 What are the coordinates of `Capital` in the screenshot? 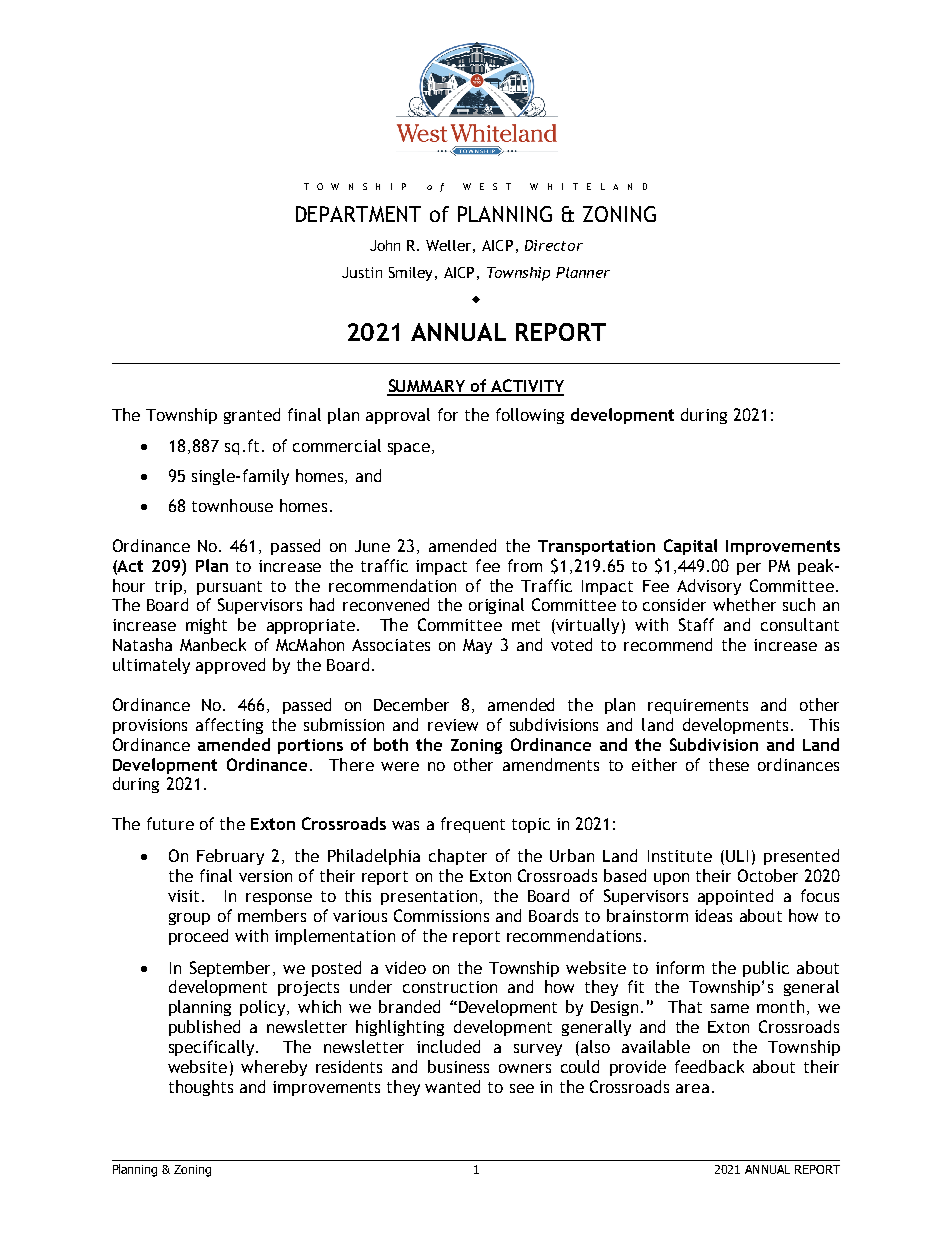 It's located at (690, 547).
